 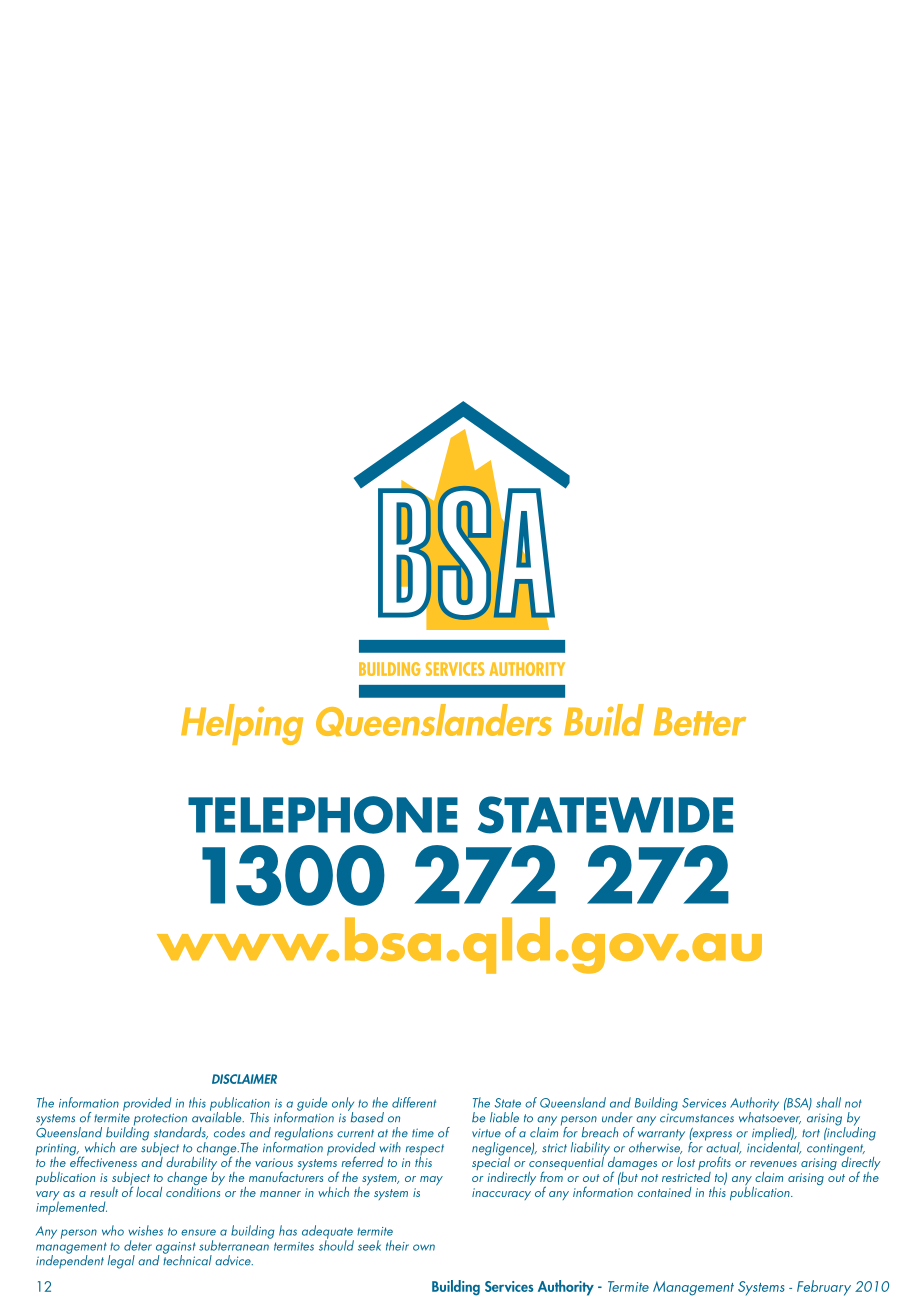 What do you see at coordinates (697, 1118) in the image?
I see `circumstances` at bounding box center [697, 1118].
